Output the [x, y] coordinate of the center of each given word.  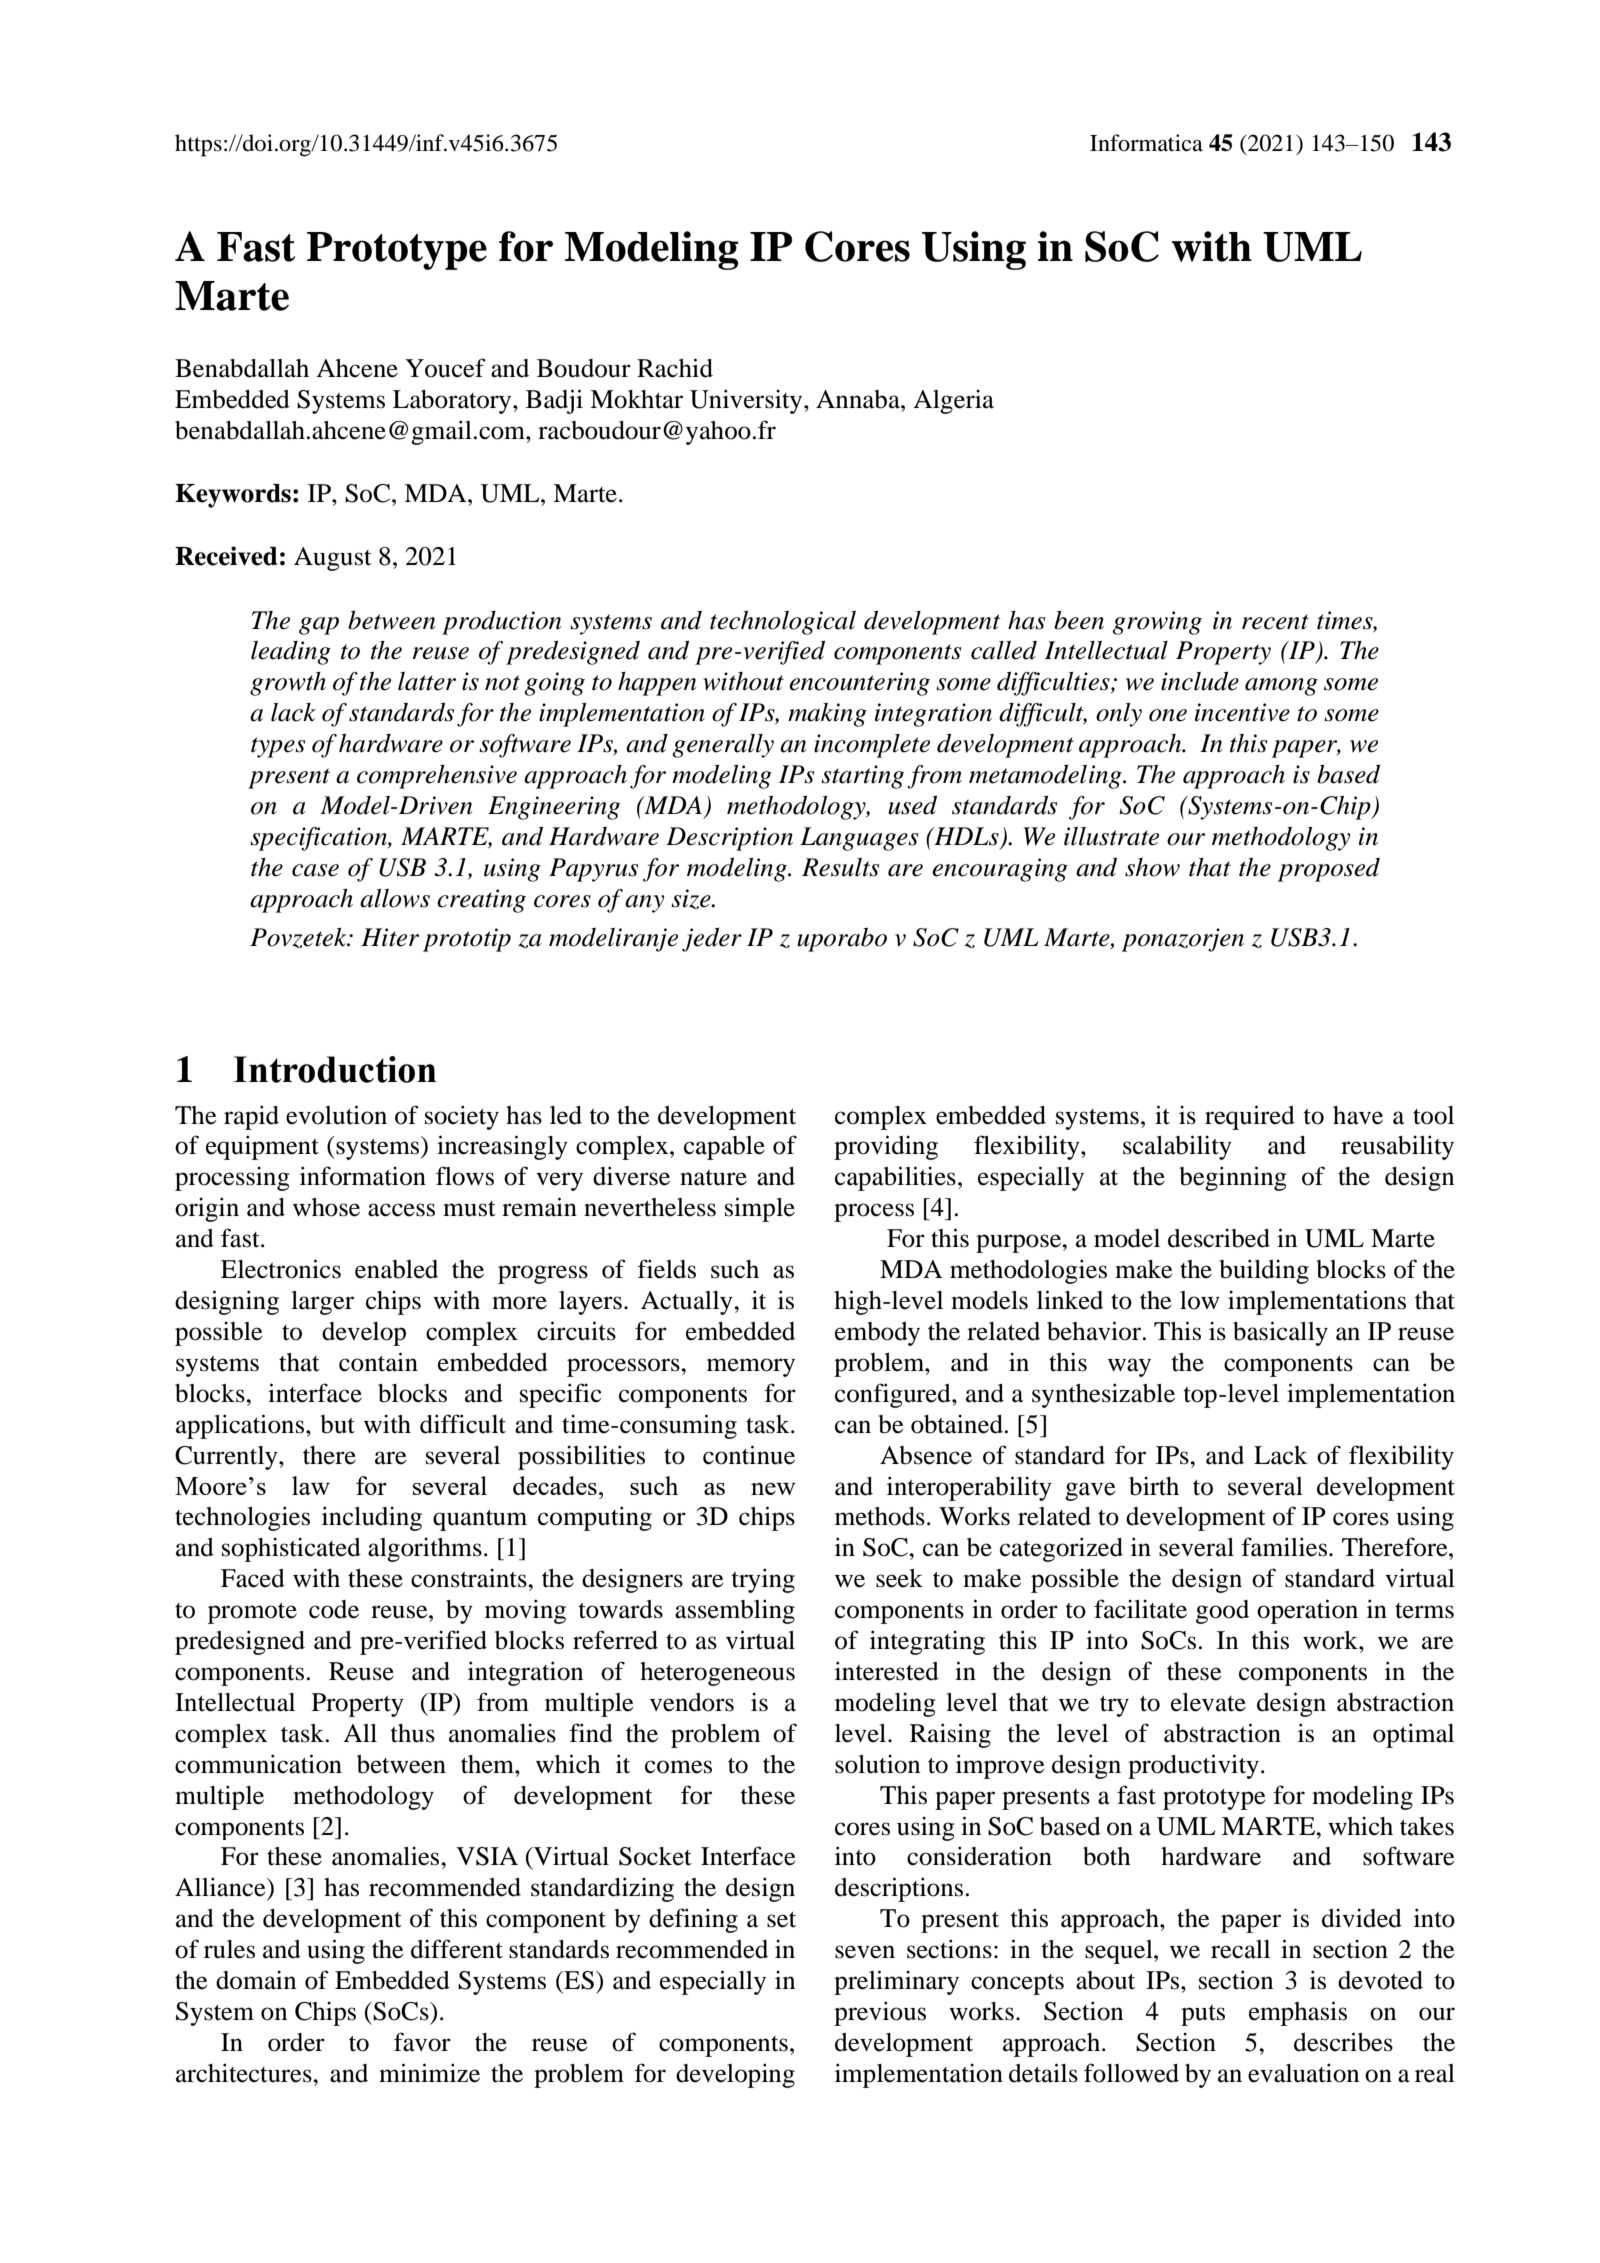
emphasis [1298, 2013]
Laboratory [453, 402]
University [747, 401]
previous [880, 2013]
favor [422, 2042]
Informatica [1146, 143]
